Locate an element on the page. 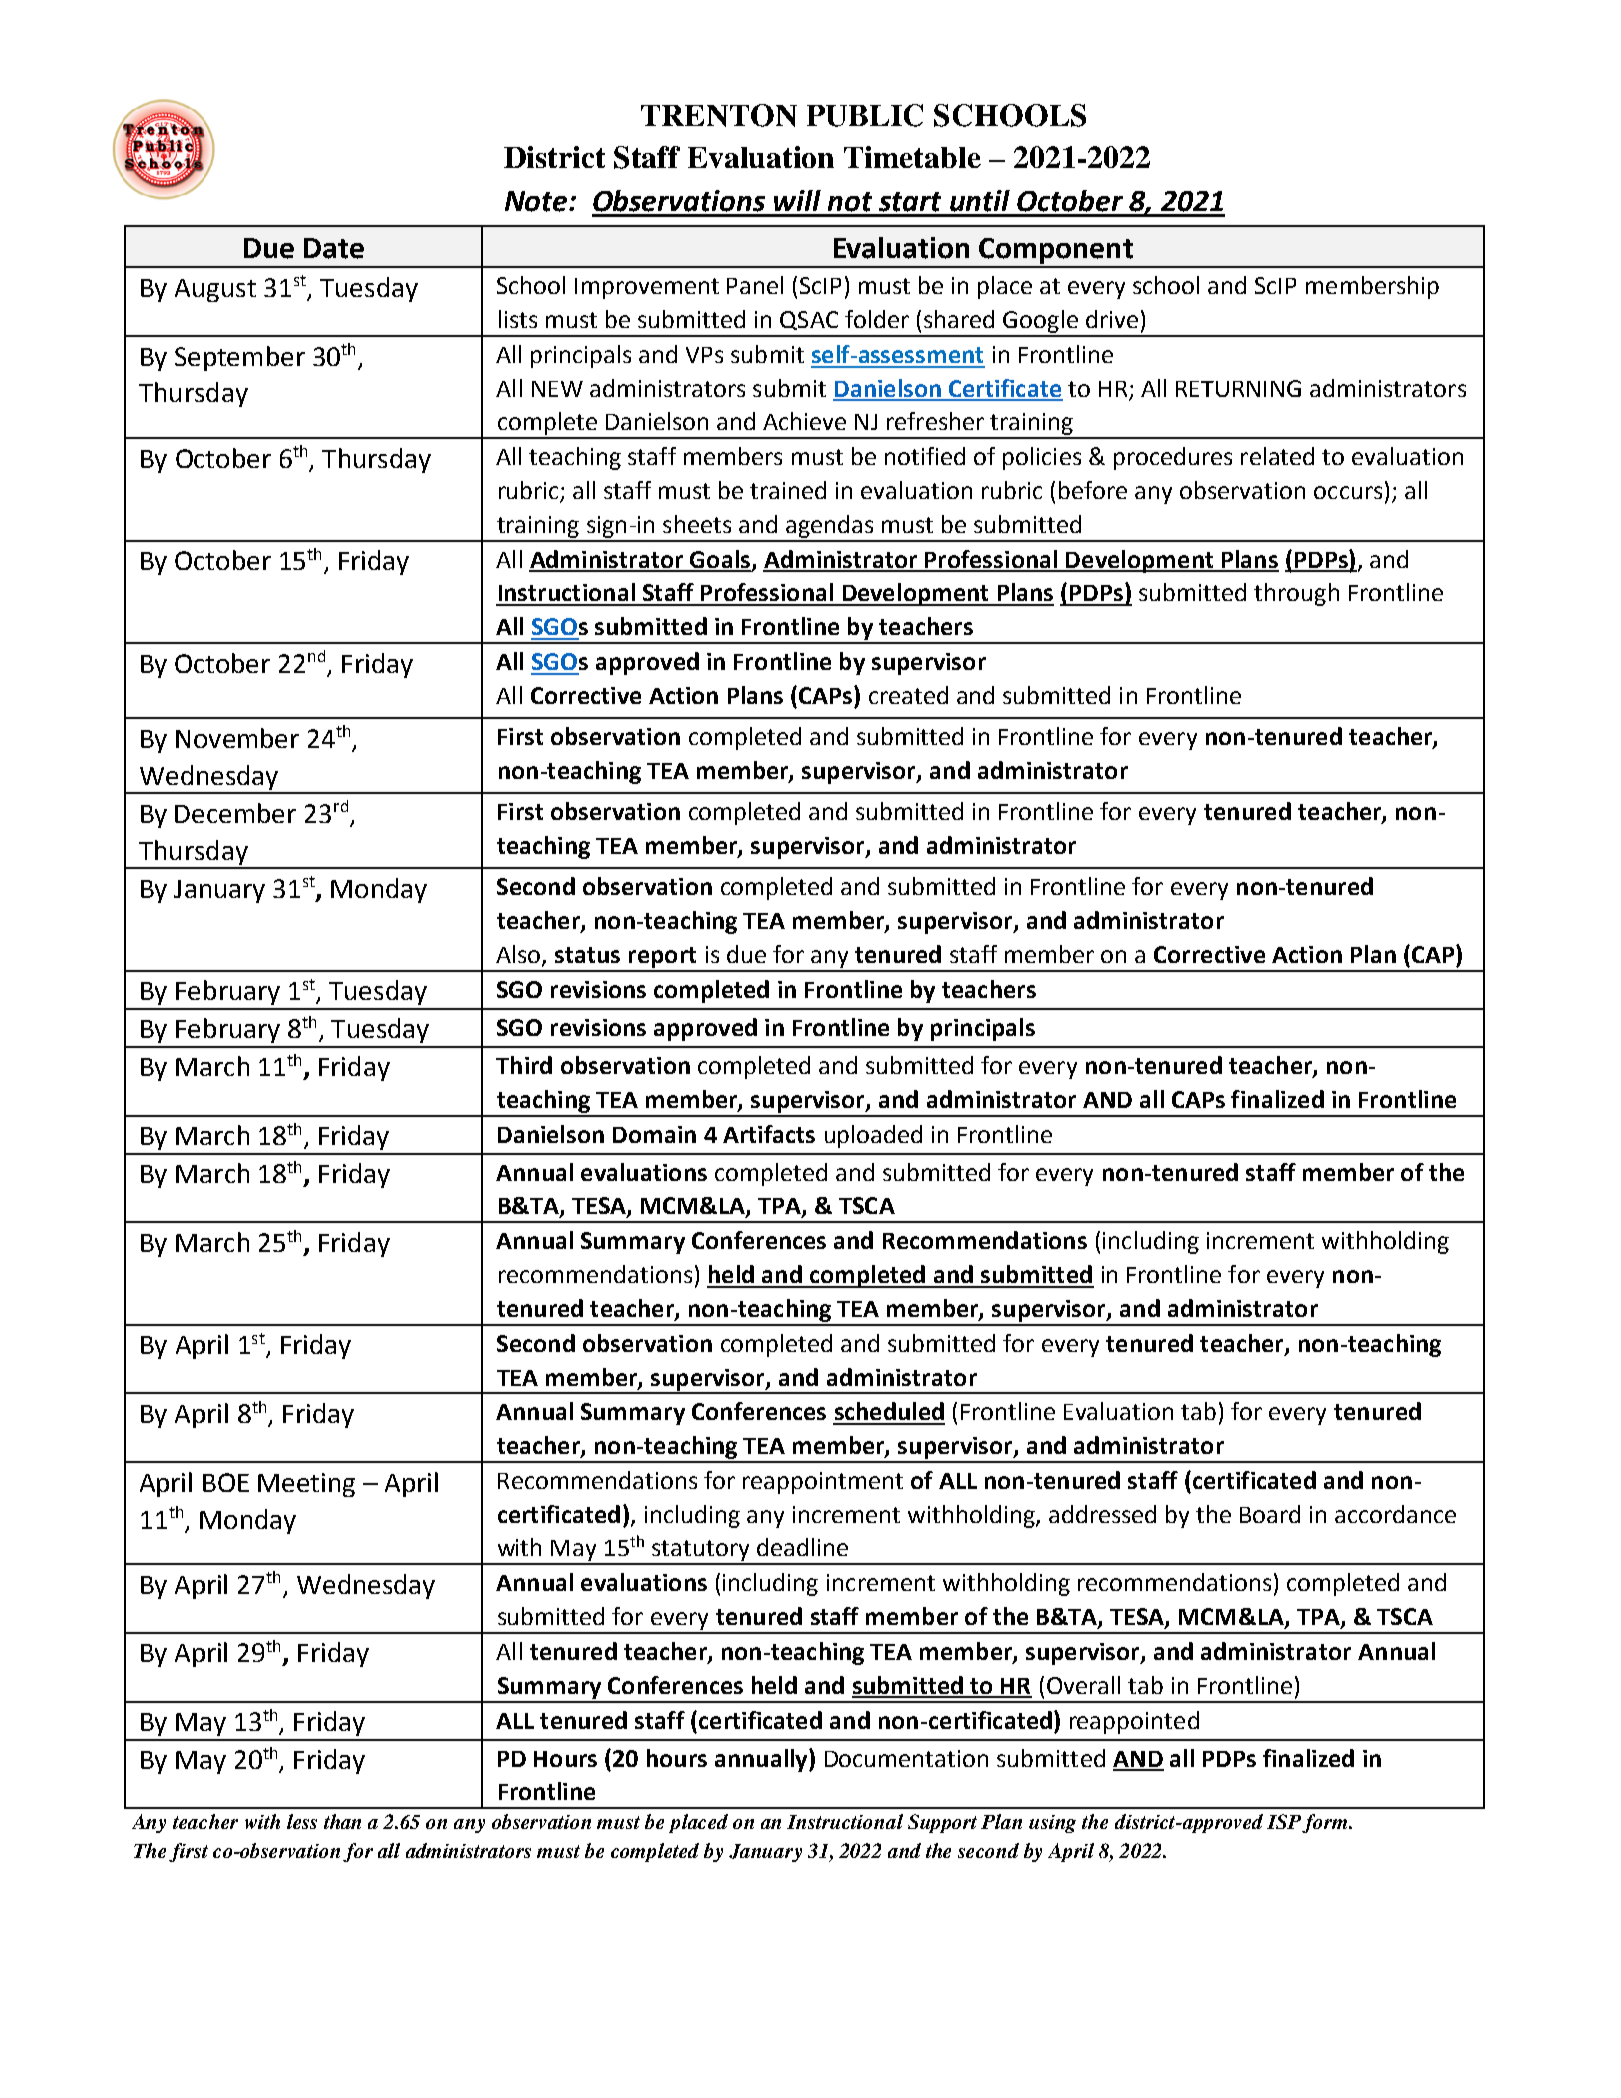 This document has height=2098, width=1621. reappointment is located at coordinates (823, 1483).
